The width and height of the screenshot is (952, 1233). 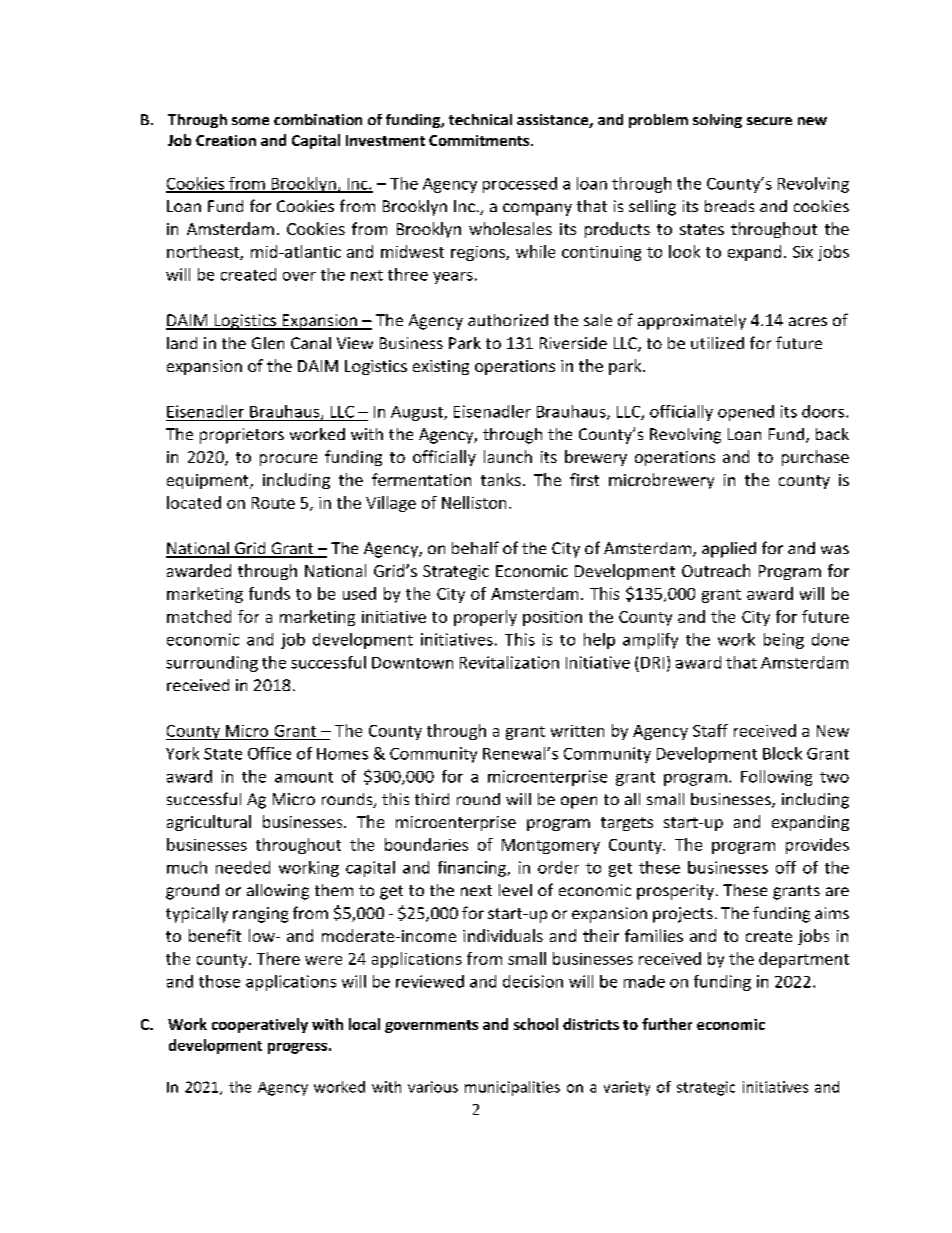 I want to click on properly, so click(x=485, y=618).
